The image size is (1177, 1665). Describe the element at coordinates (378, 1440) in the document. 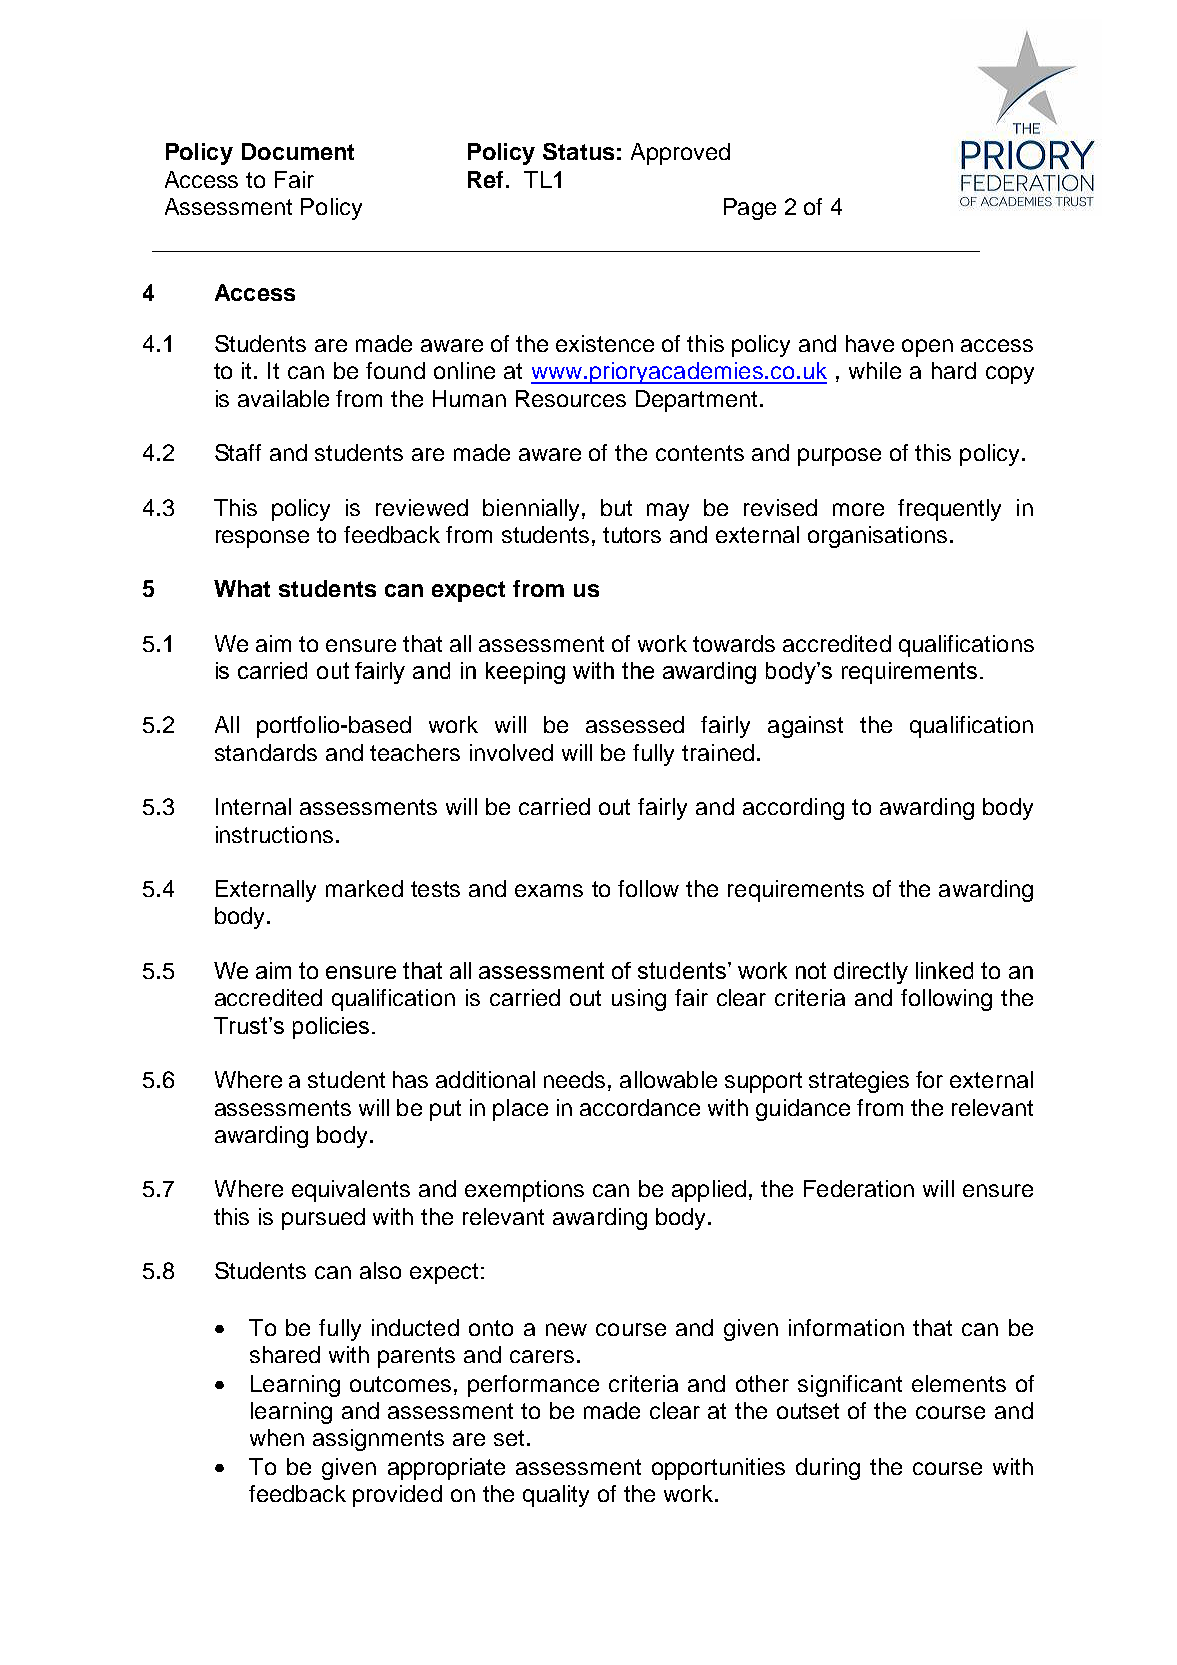

I see `assignments` at that location.
